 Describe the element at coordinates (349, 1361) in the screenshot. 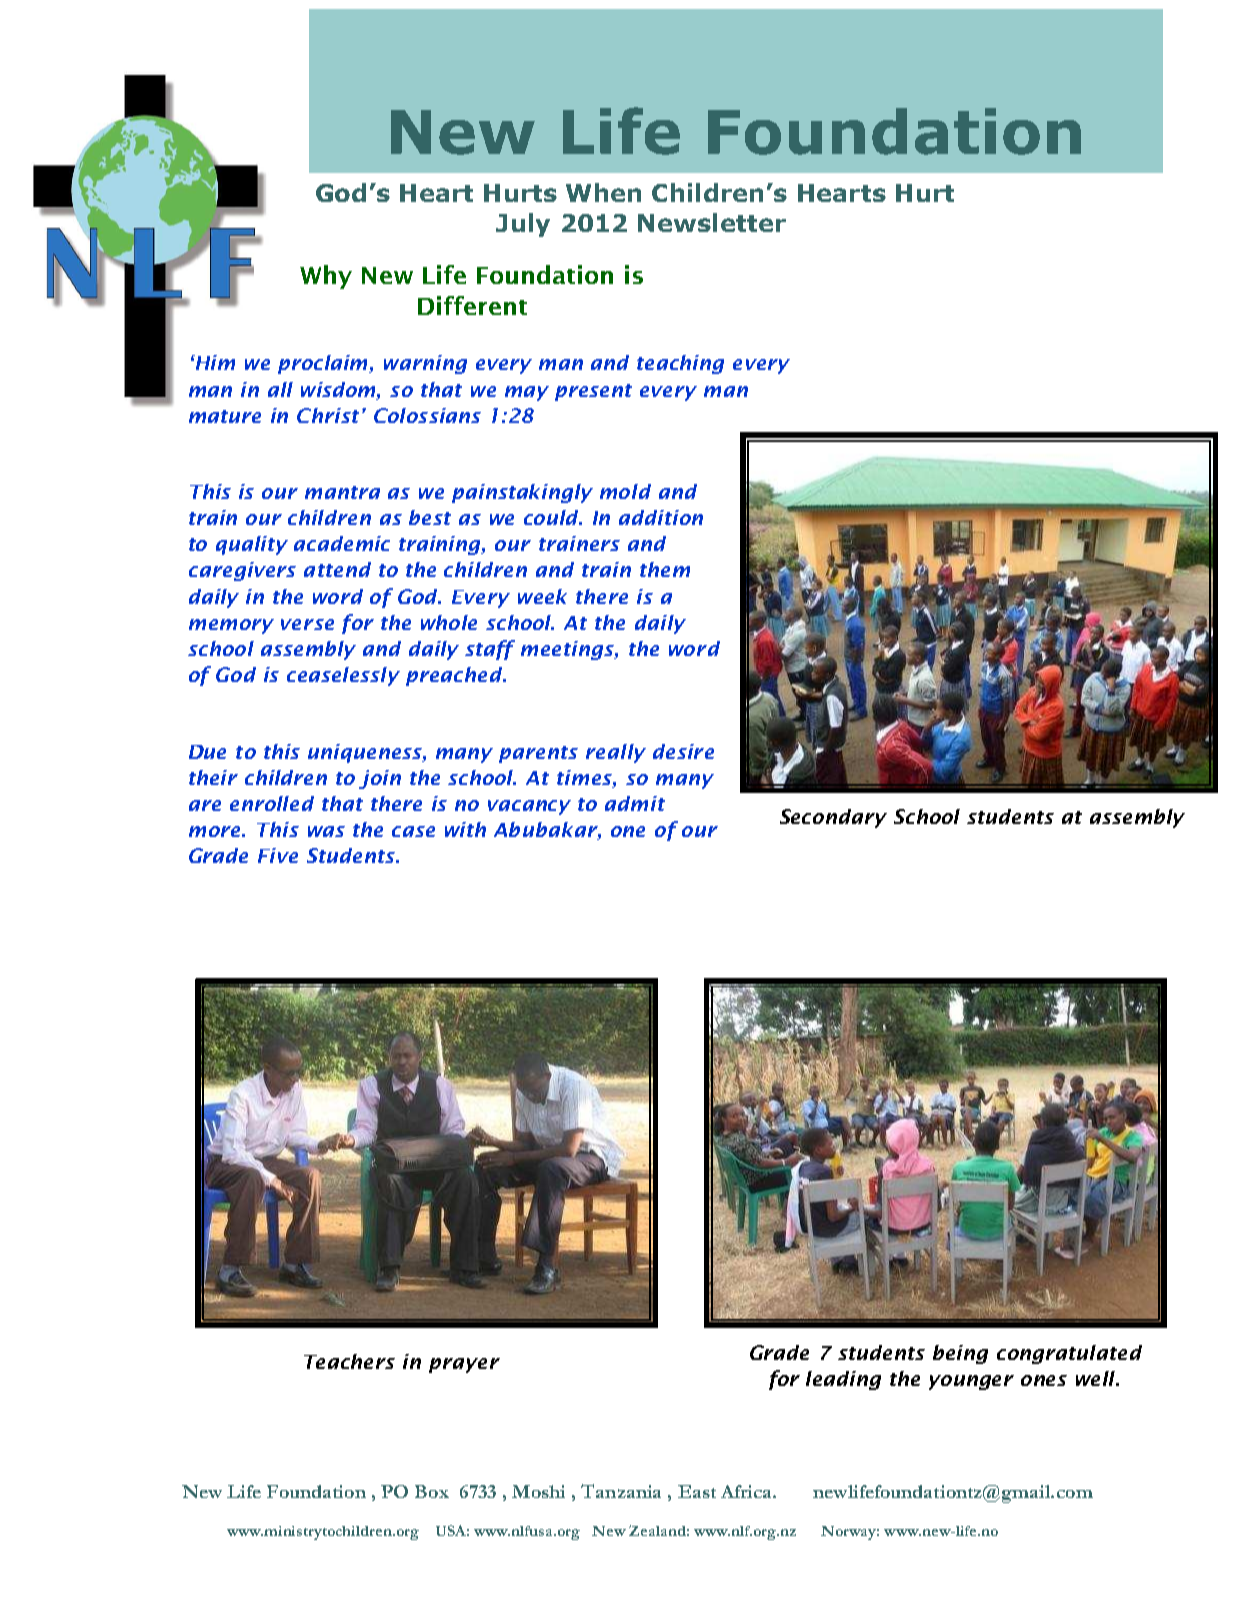

I see `Teachers` at that location.
